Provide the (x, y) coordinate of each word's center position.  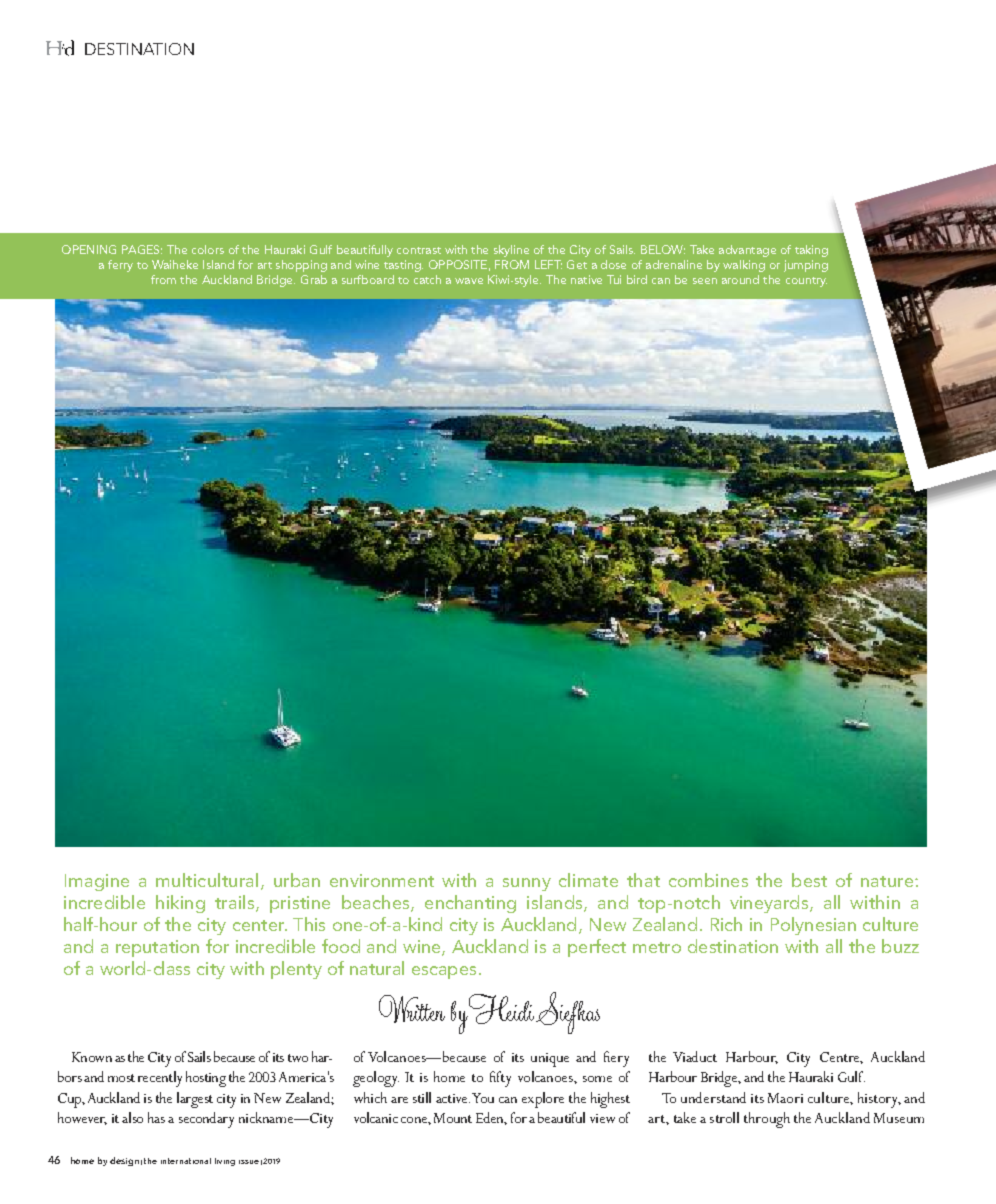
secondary (206, 1120)
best (809, 880)
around (740, 279)
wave (469, 281)
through (767, 1120)
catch (427, 279)
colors (208, 249)
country (806, 282)
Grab (314, 279)
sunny (527, 884)
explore (543, 1100)
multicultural (207, 880)
